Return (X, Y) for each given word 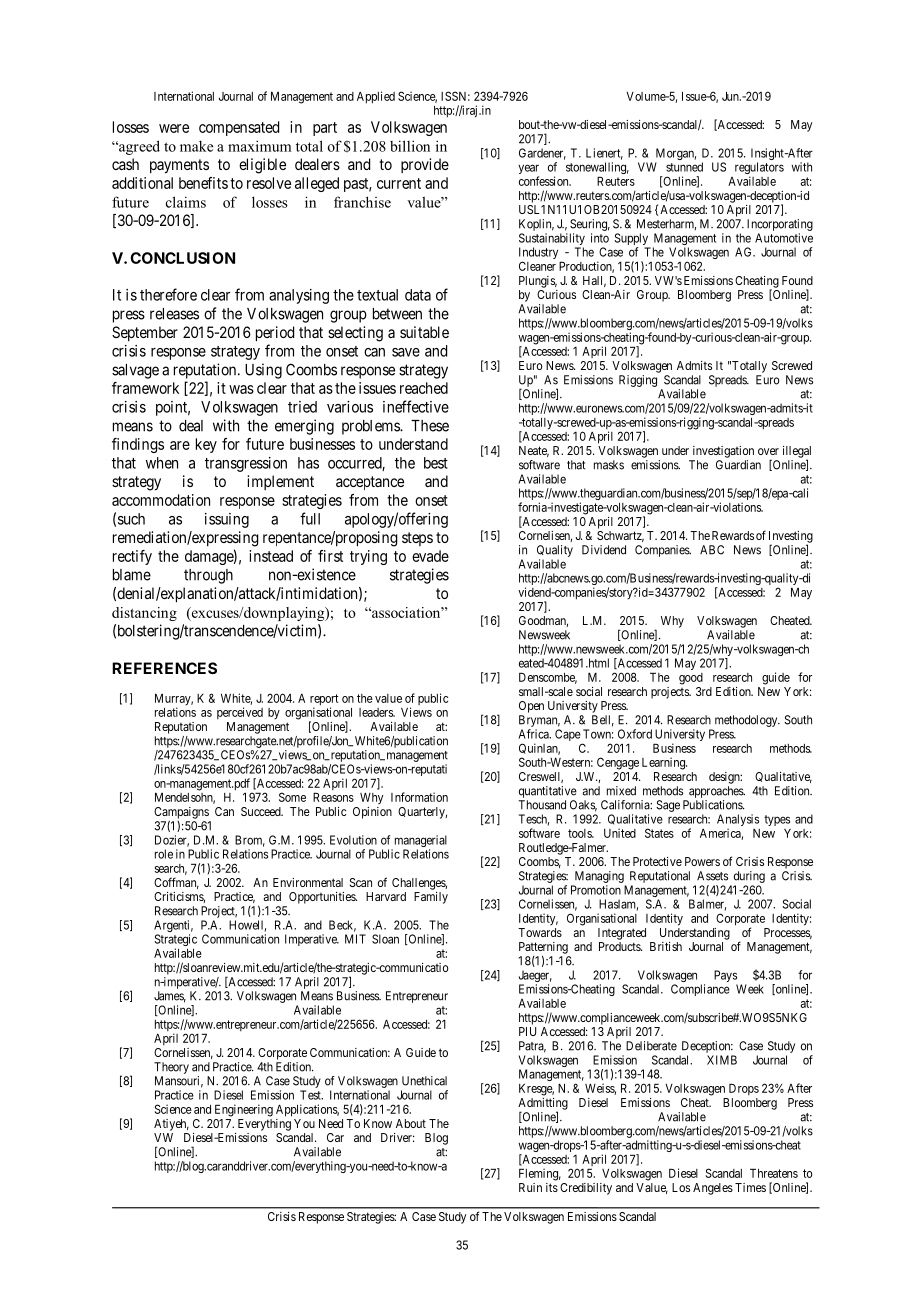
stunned (684, 167)
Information (419, 797)
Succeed (262, 811)
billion (410, 146)
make (196, 146)
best (436, 463)
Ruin (530, 1187)
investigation (723, 452)
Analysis (738, 821)
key (206, 445)
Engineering (244, 1110)
